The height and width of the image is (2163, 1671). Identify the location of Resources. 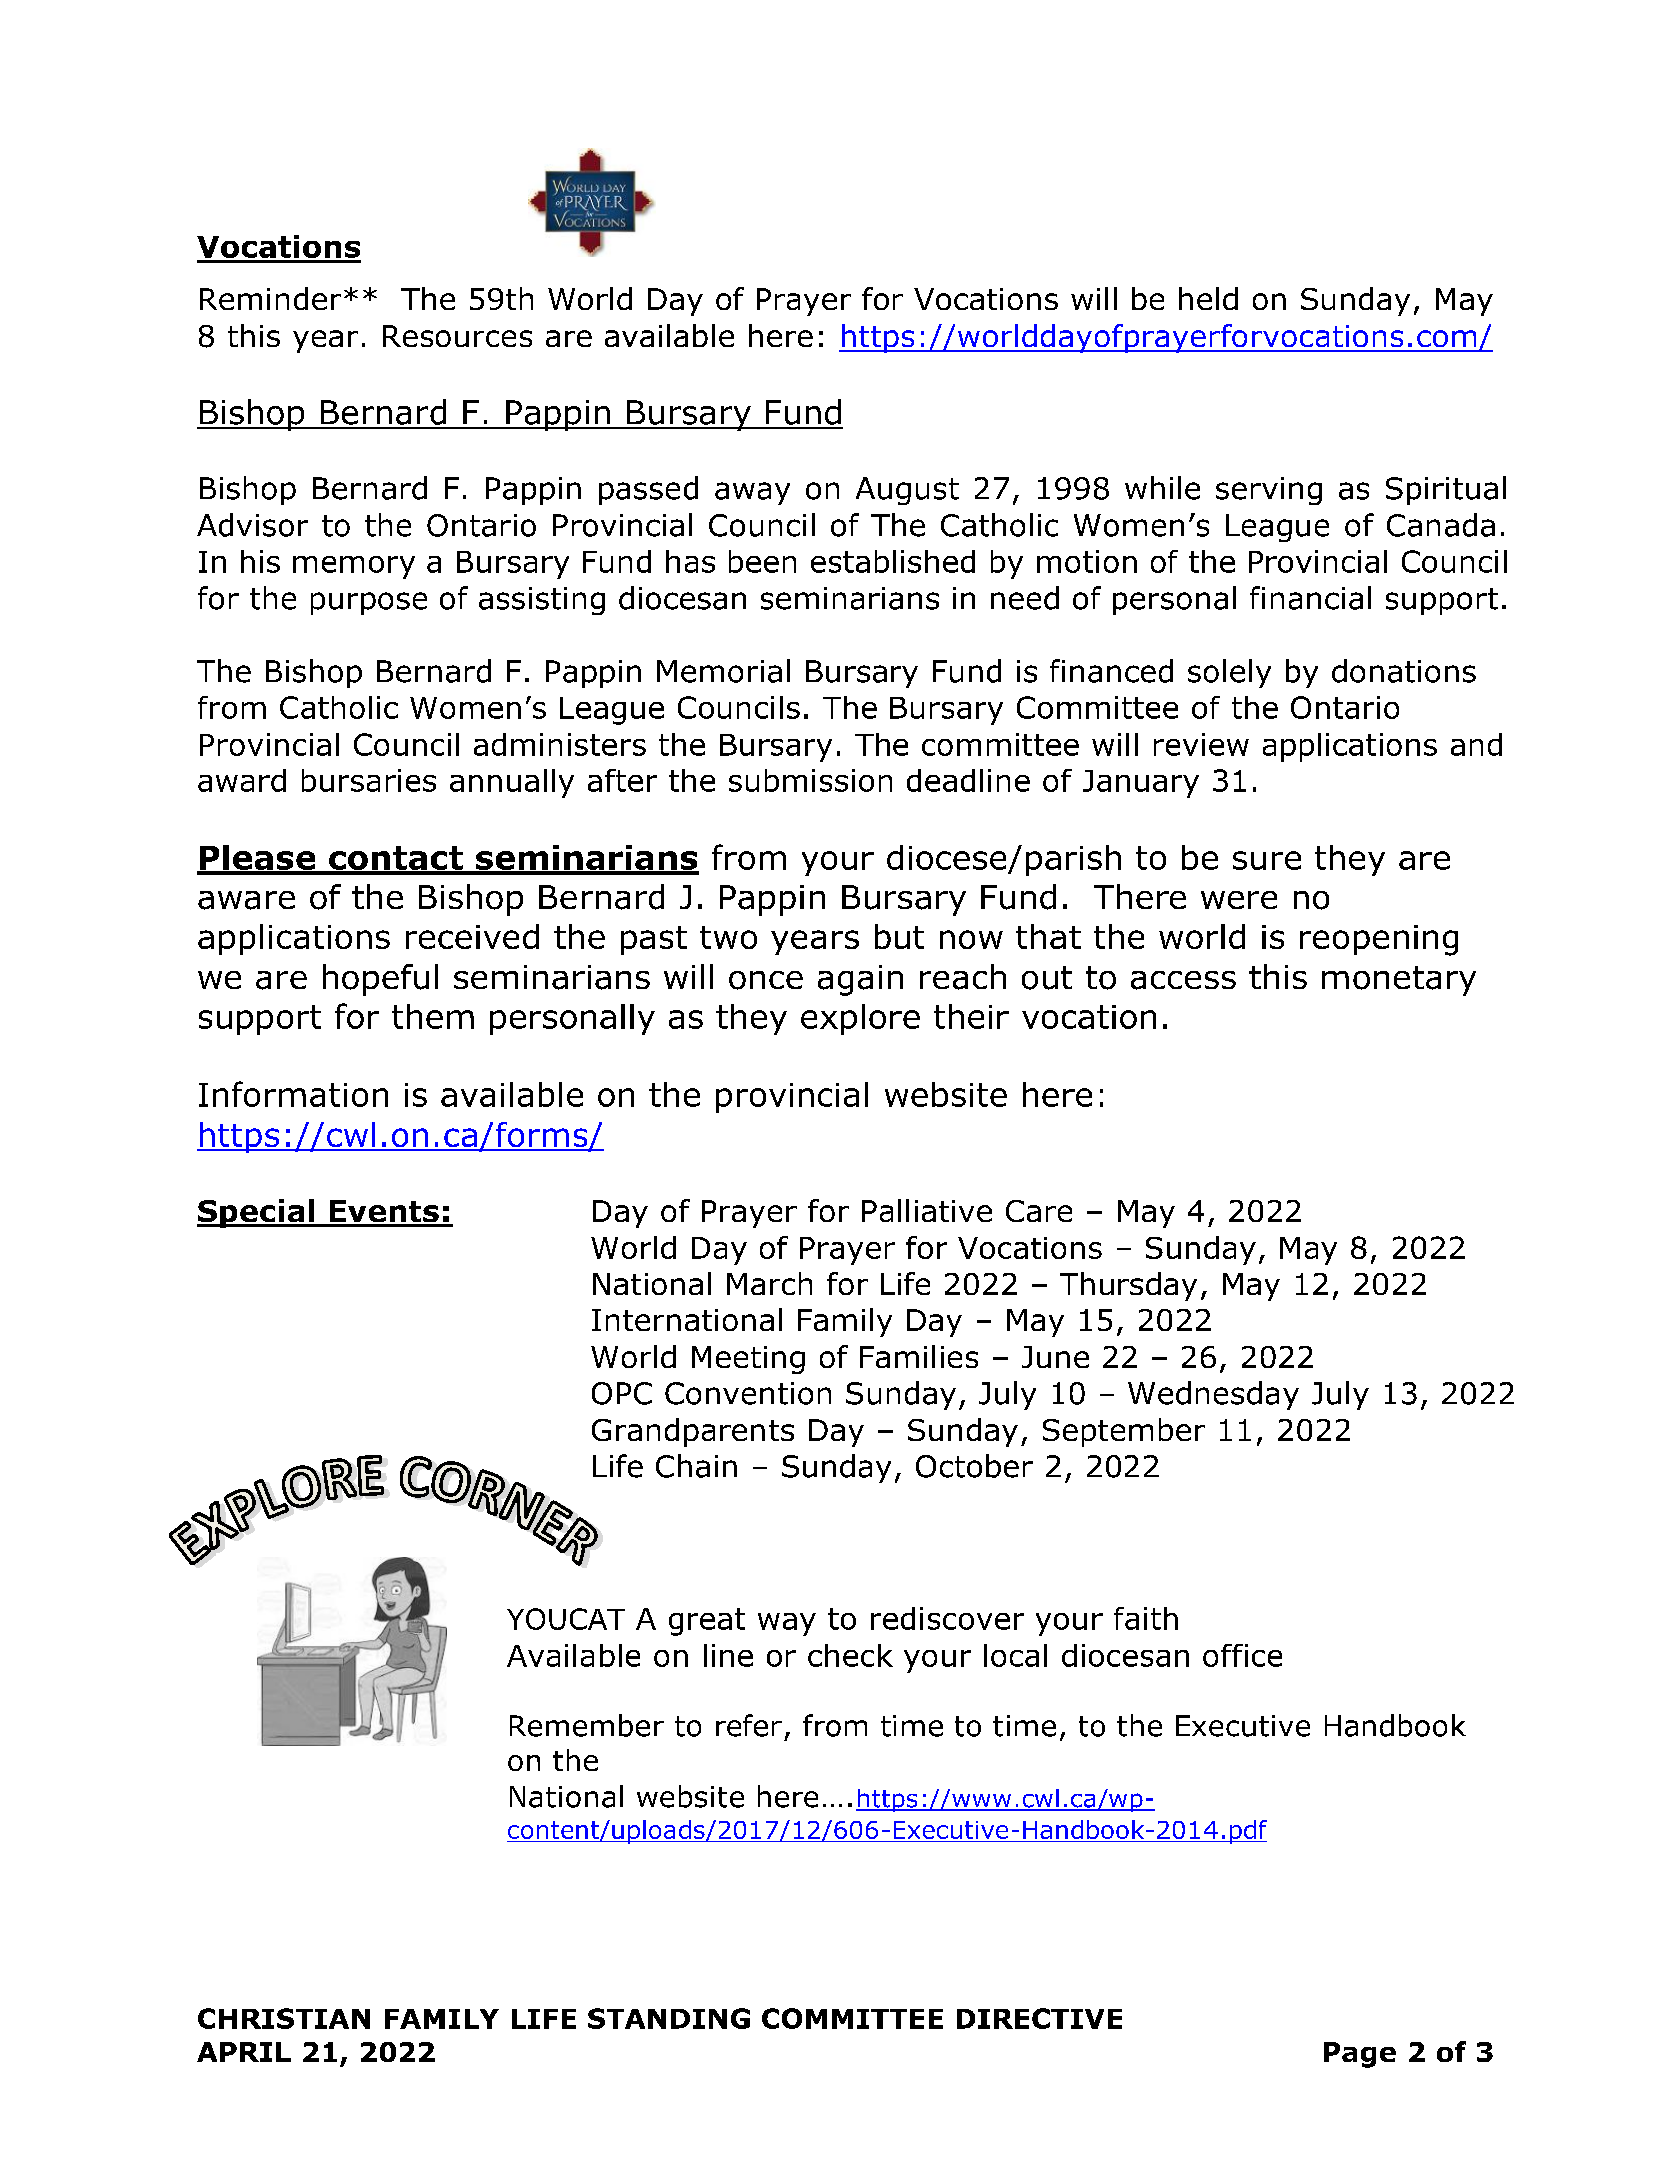
(457, 336).
